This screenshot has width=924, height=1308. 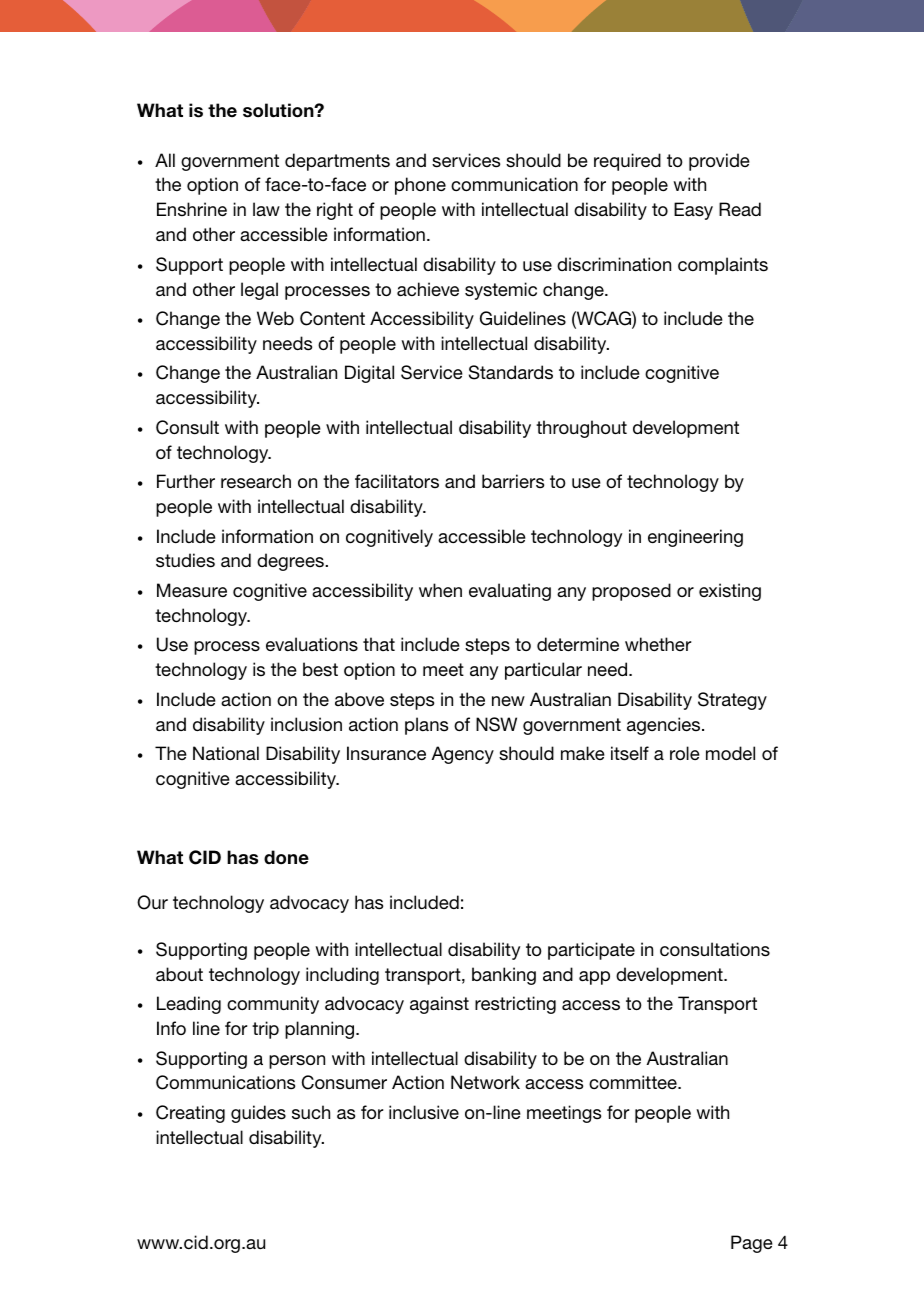 What do you see at coordinates (256, 481) in the screenshot?
I see `research` at bounding box center [256, 481].
